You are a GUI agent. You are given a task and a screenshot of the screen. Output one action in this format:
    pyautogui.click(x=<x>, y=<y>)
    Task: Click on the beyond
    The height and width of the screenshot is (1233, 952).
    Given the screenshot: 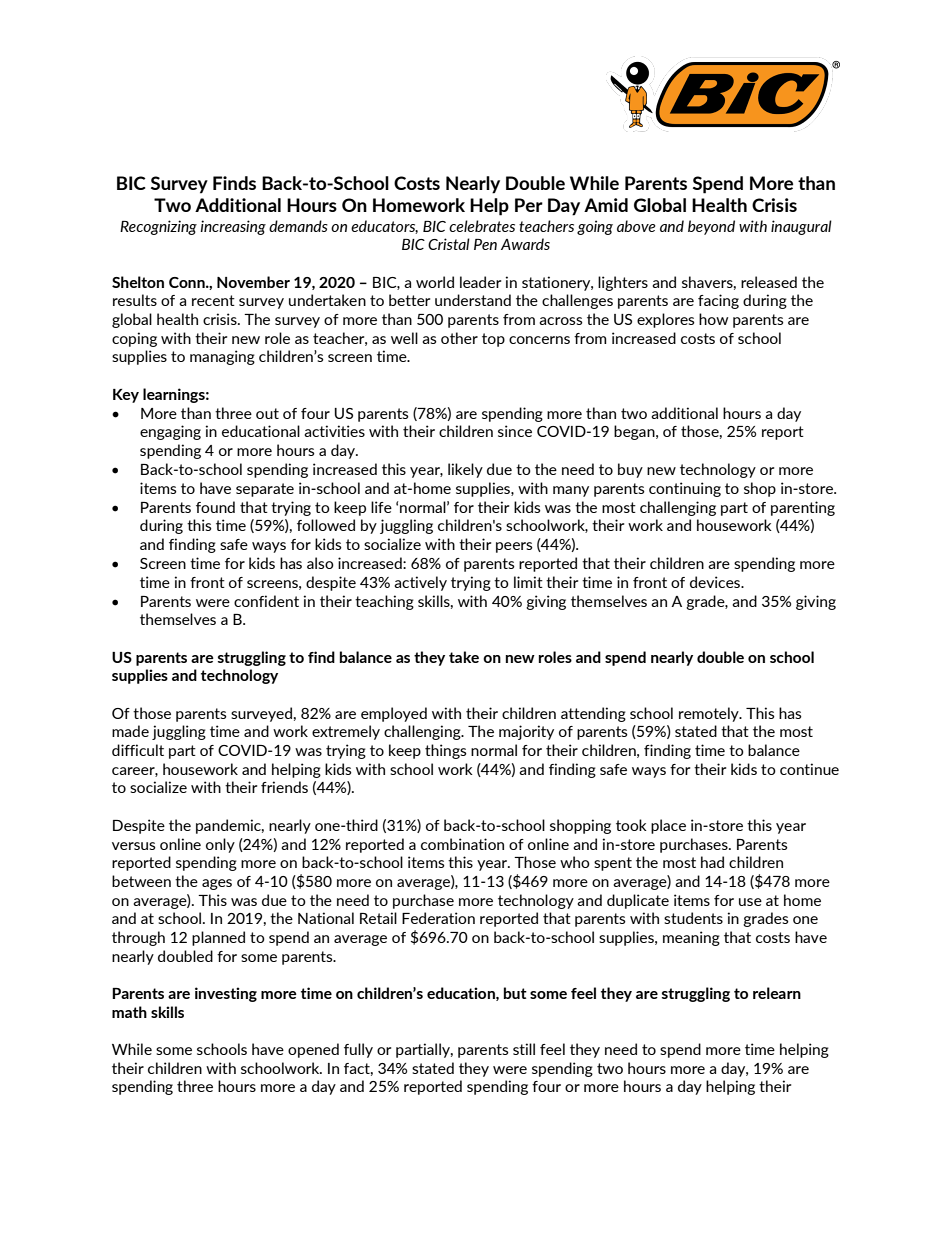 What is the action you would take?
    pyautogui.click(x=711, y=227)
